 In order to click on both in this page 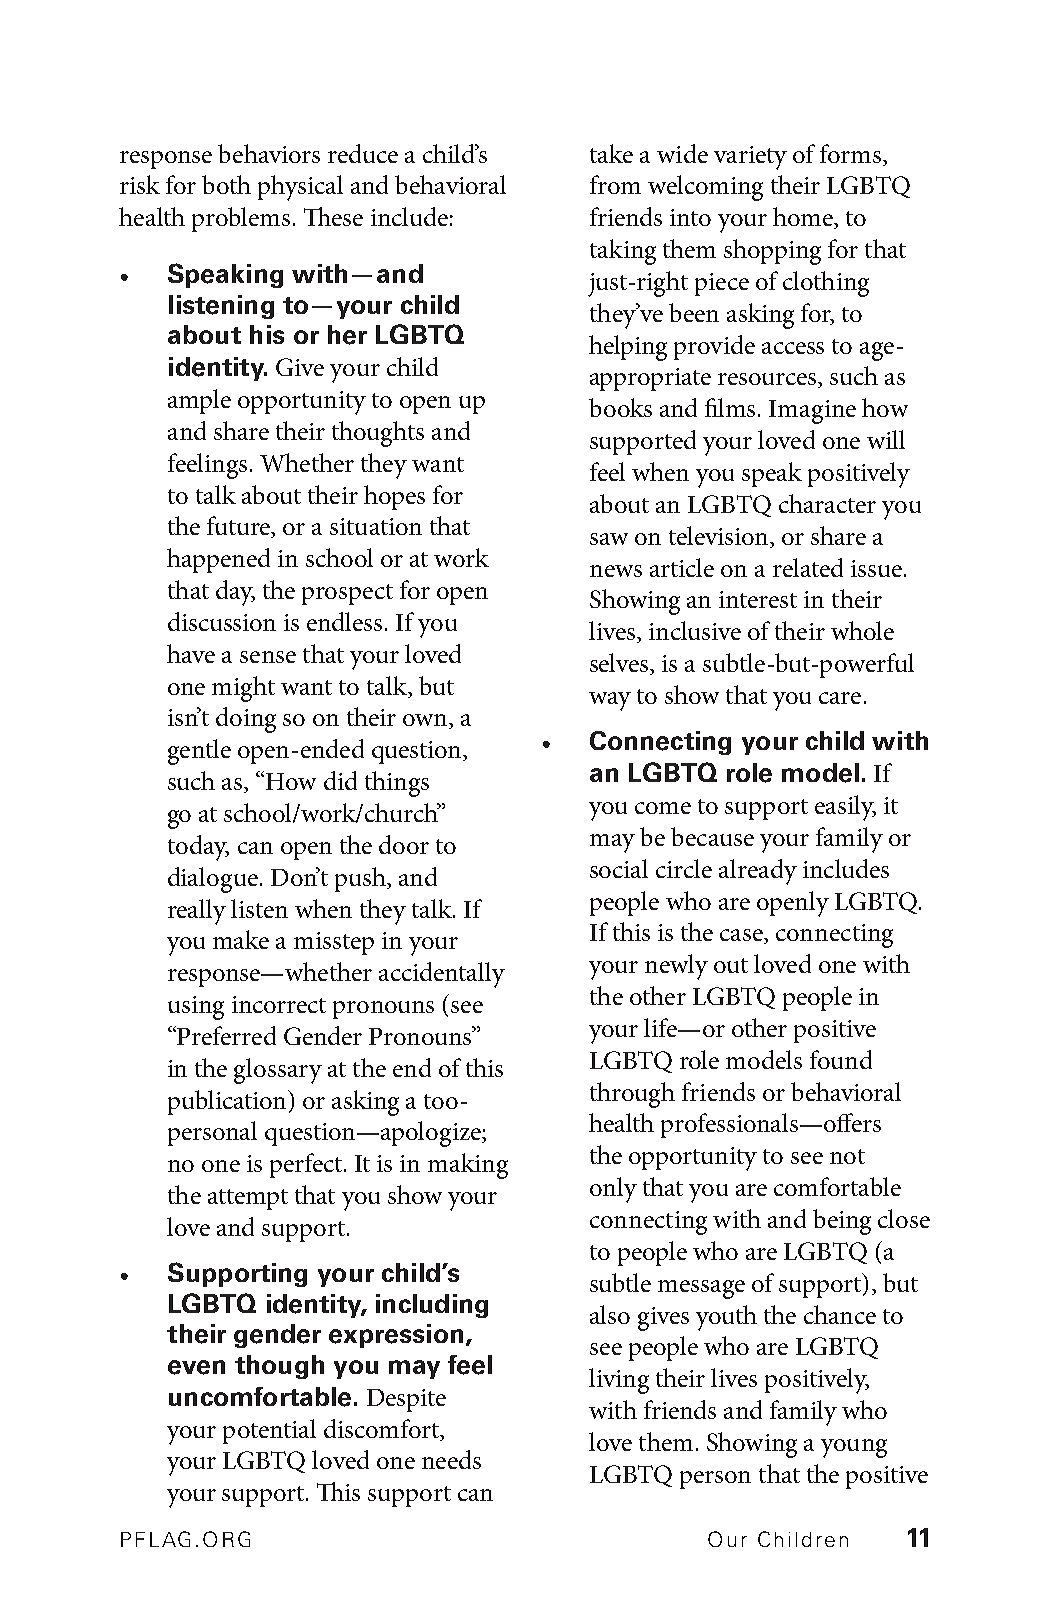, I will do `click(226, 184)`.
